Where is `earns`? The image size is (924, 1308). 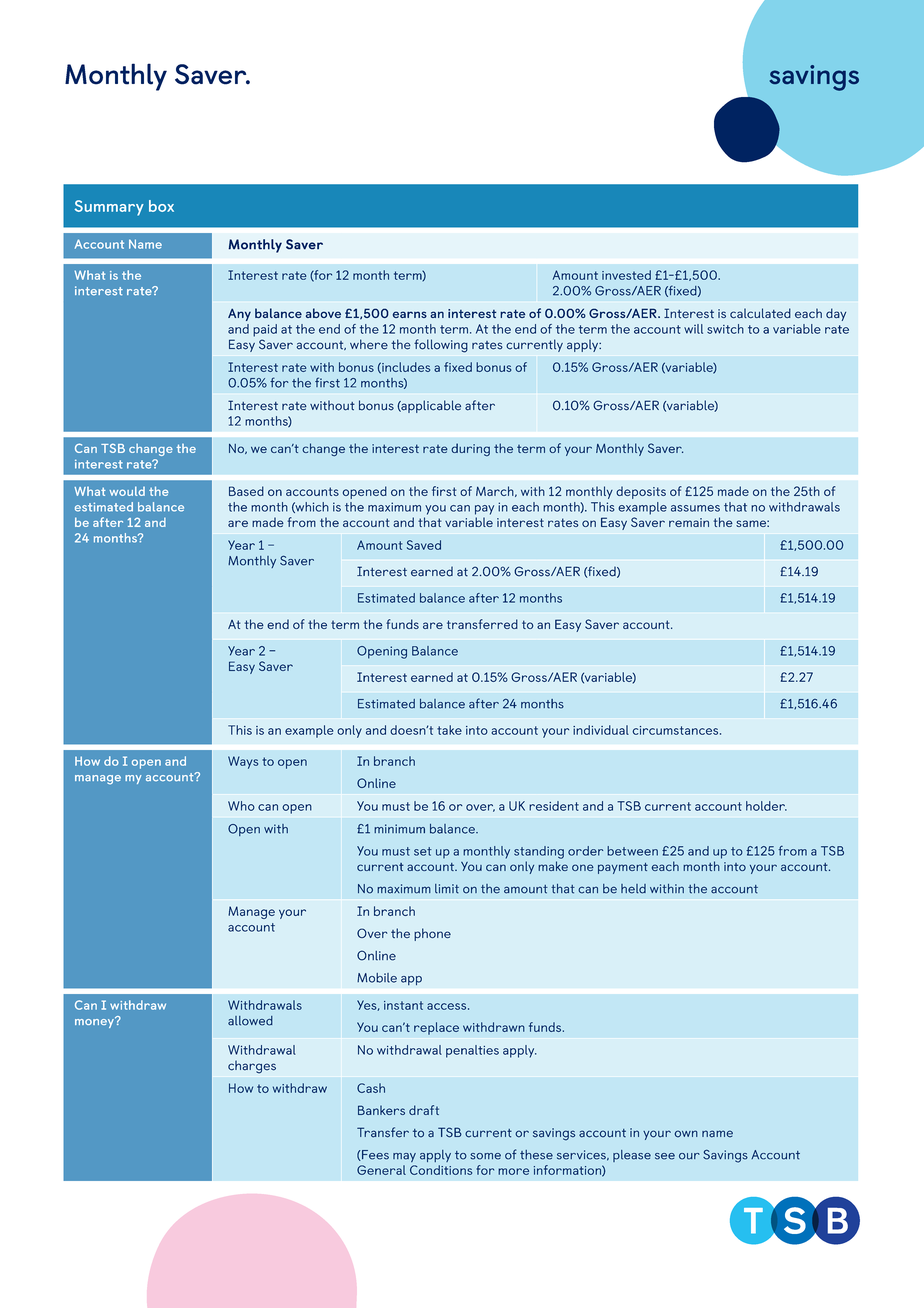
earns is located at coordinates (410, 314).
